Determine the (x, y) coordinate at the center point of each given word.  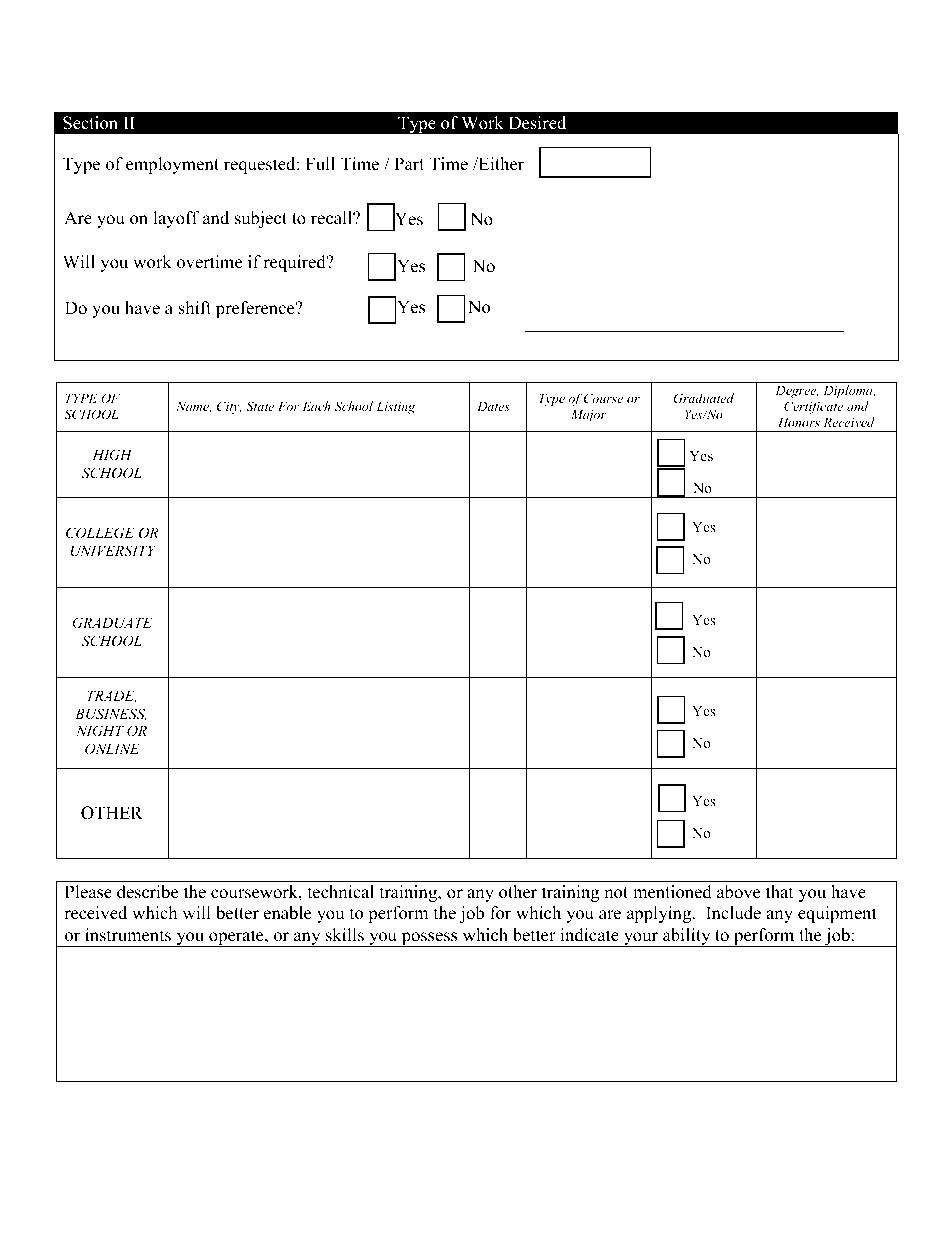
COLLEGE (100, 533)
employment (172, 165)
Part (409, 163)
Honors (799, 422)
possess (429, 939)
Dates (493, 406)
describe (147, 892)
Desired (537, 123)
